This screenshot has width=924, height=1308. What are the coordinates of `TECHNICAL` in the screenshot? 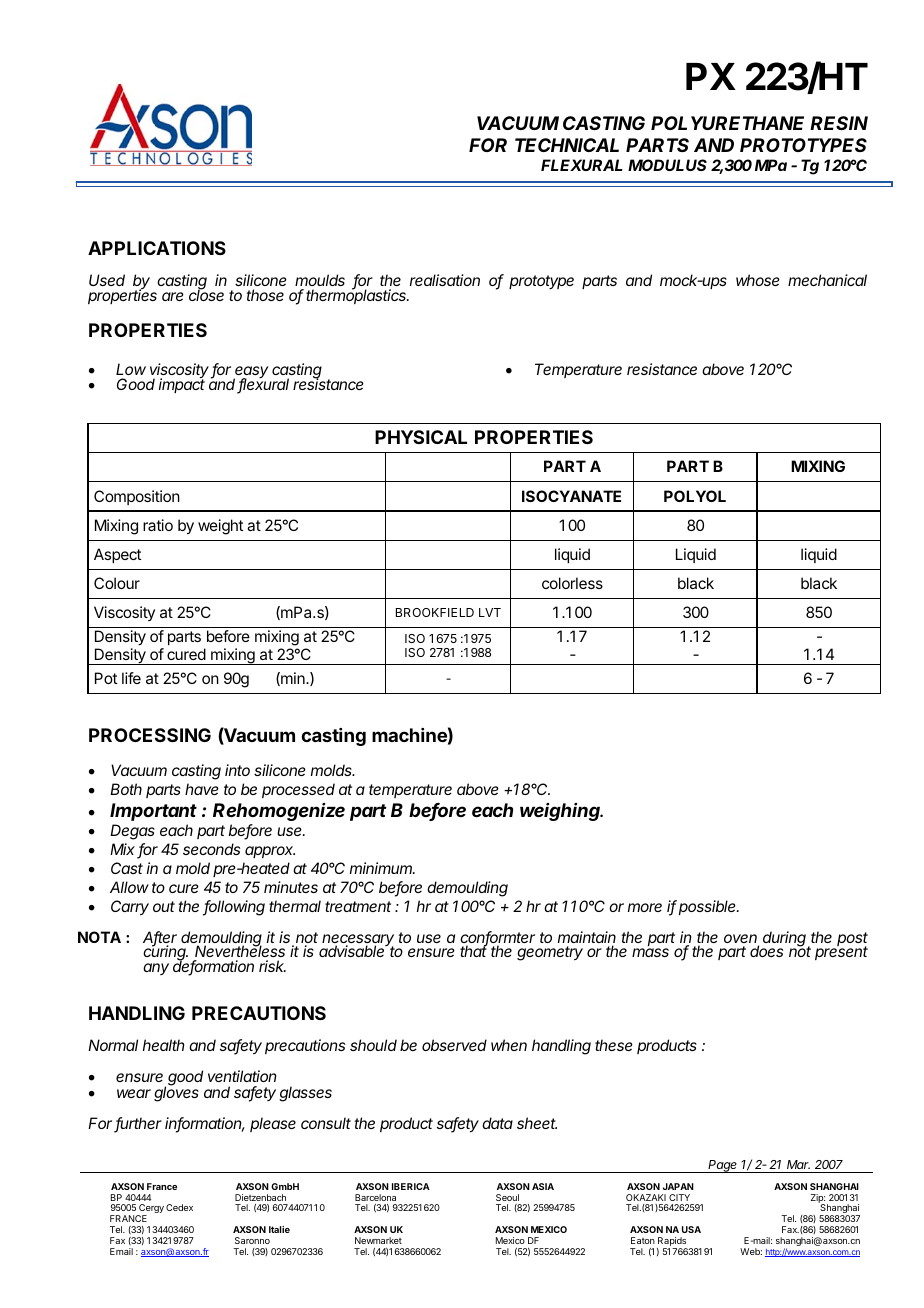 It's located at (567, 145).
